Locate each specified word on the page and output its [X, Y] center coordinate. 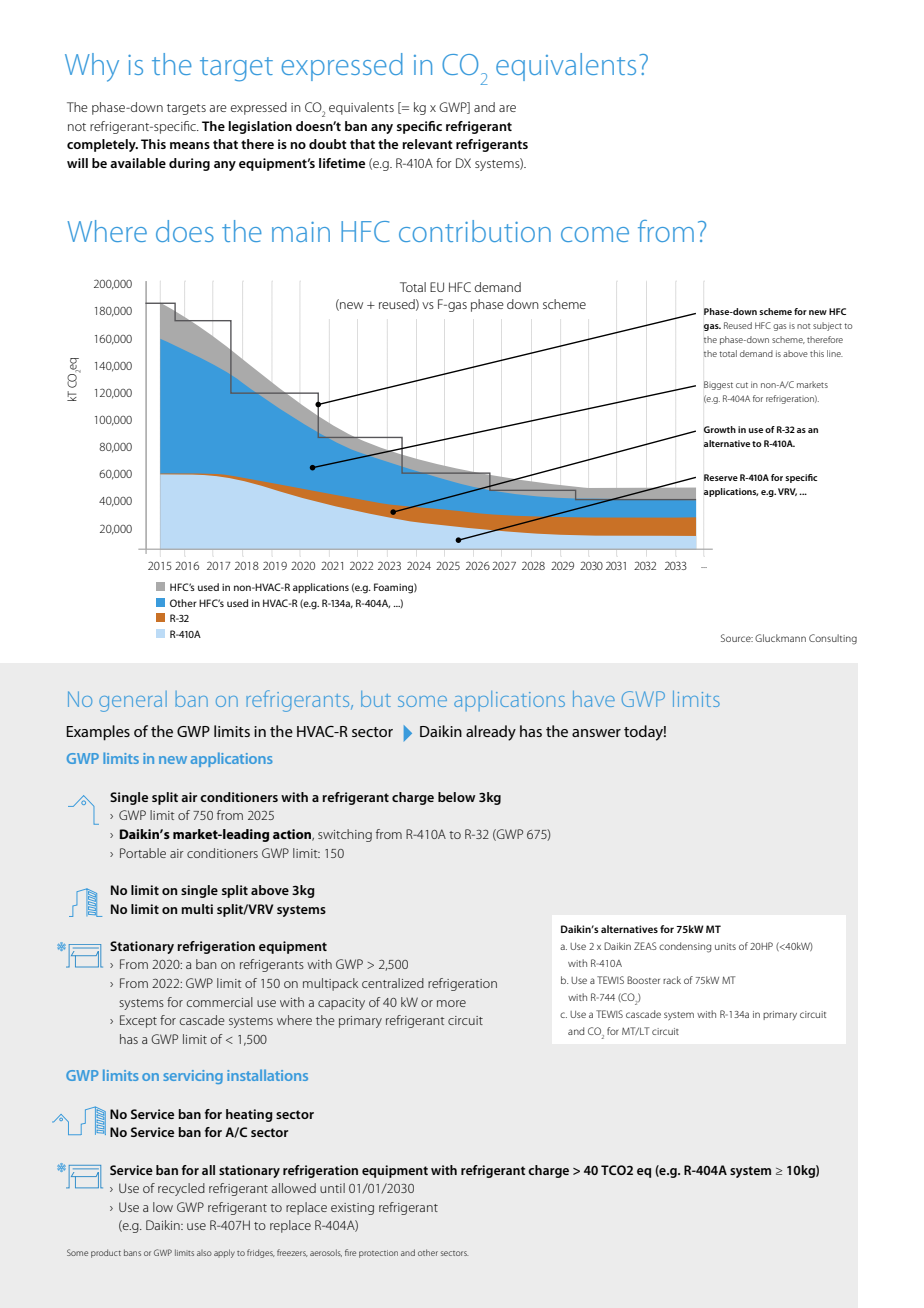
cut [742, 385]
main [301, 232]
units [725, 946]
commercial [220, 1002]
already [491, 733]
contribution [475, 231]
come [595, 234]
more [451, 1003]
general [133, 701]
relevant [427, 144]
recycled [181, 1189]
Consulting [833, 639]
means [190, 145]
